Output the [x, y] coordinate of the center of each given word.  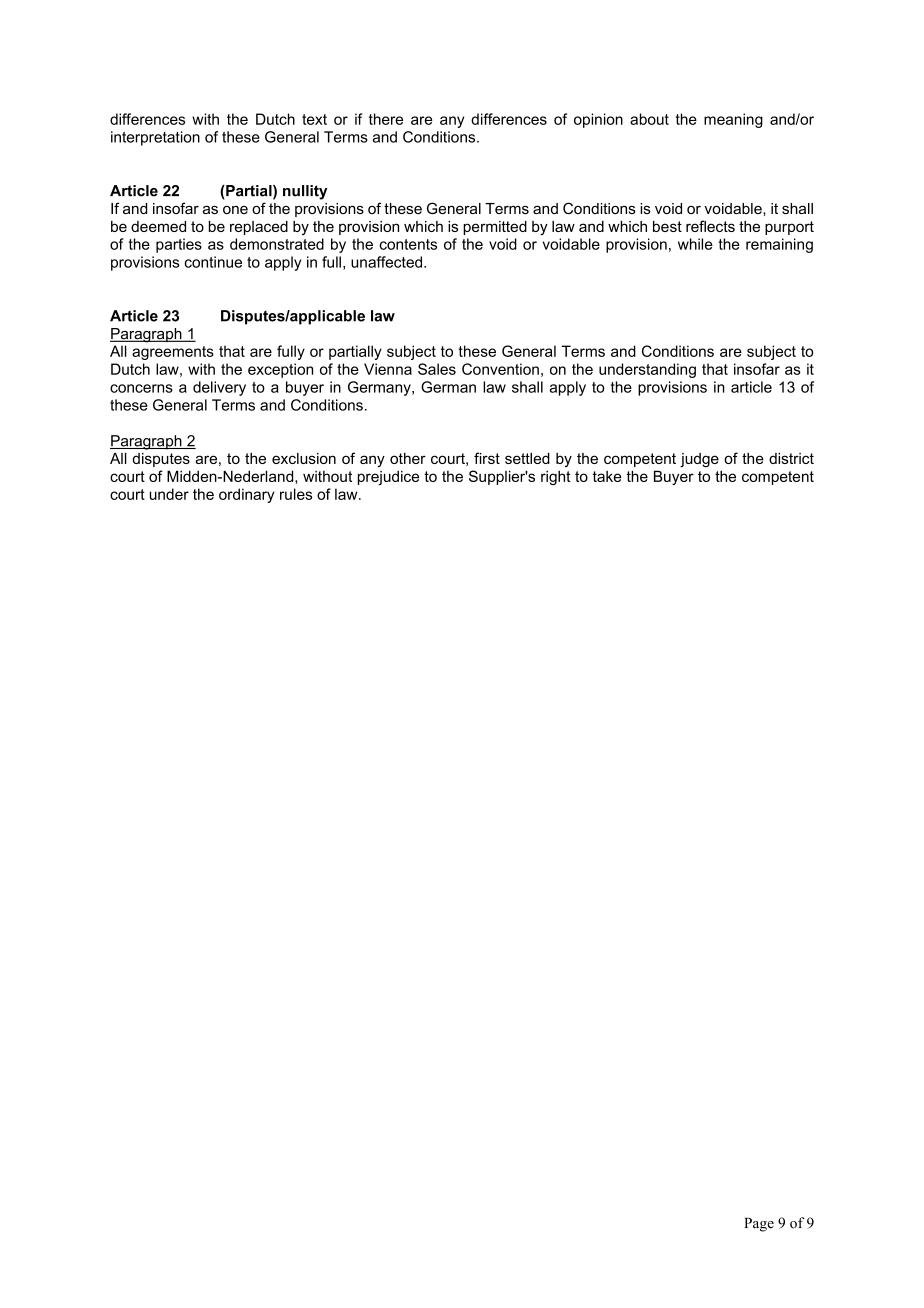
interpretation [155, 138]
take [607, 476]
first [487, 458]
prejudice [388, 478]
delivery [219, 388]
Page [759, 1225]
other [408, 458]
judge [699, 460]
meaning [733, 120]
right [556, 478]
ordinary [246, 495]
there [386, 119]
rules [296, 494]
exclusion [304, 458]
